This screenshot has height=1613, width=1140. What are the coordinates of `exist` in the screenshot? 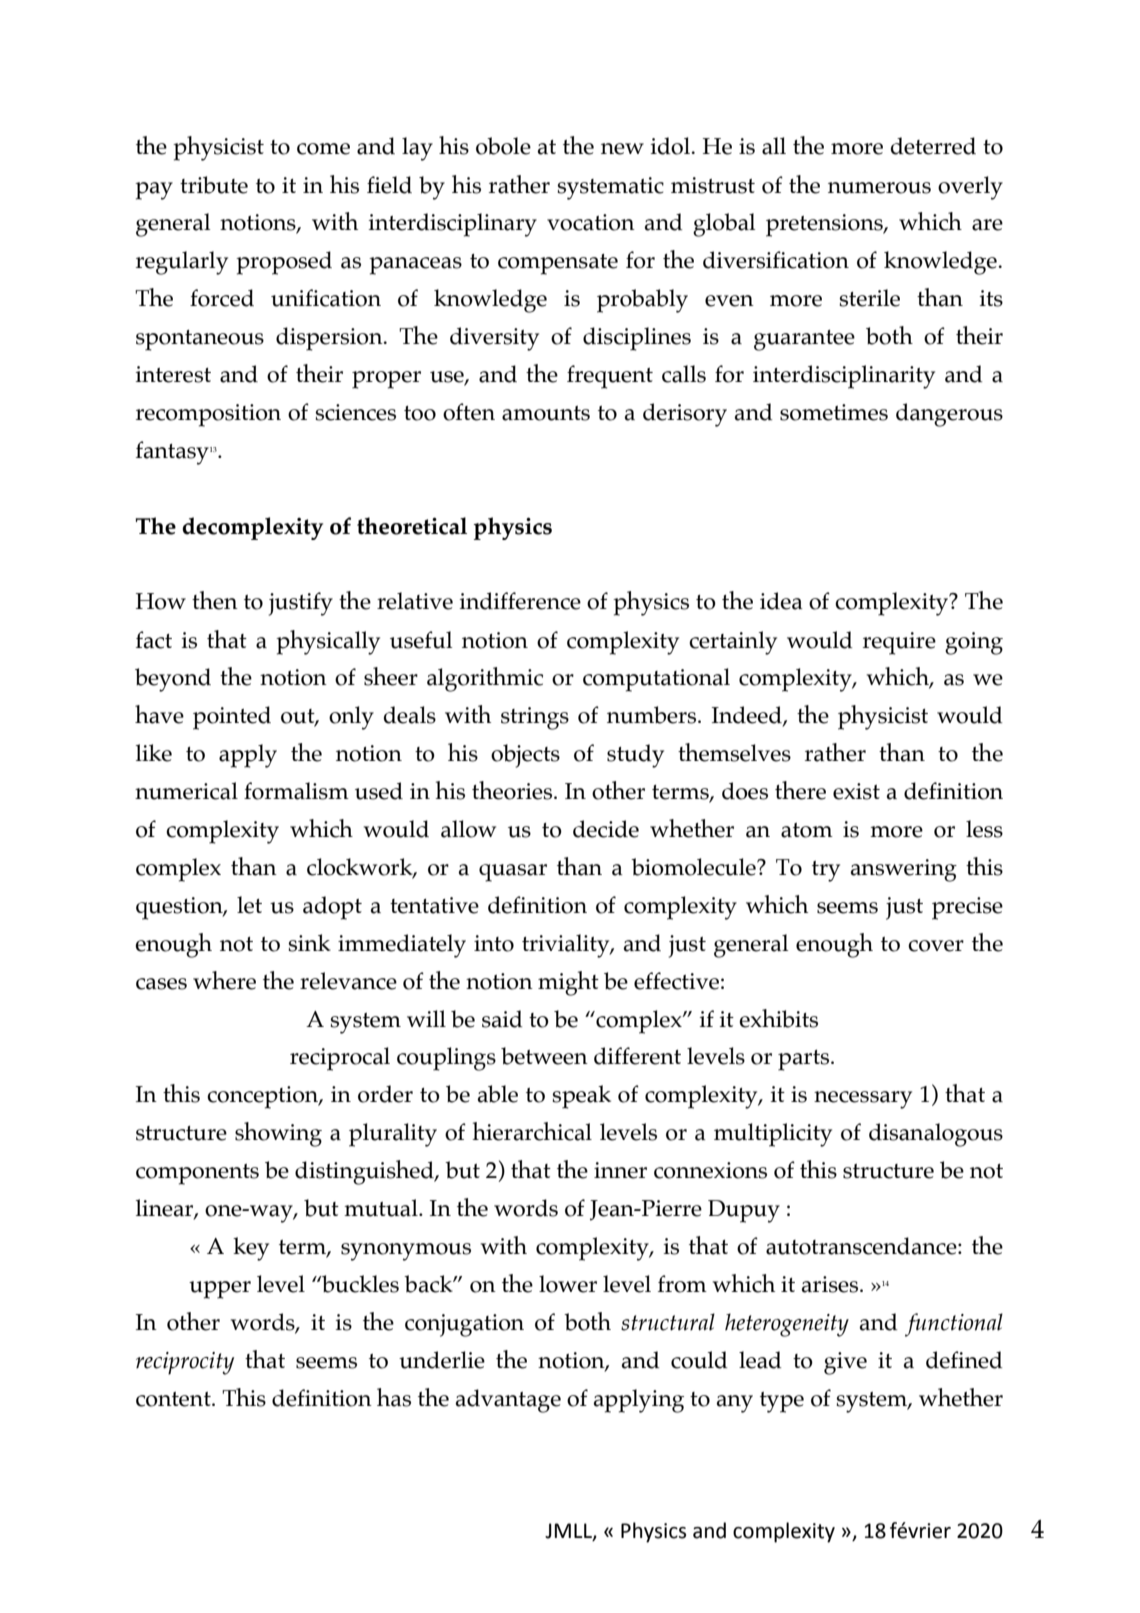 It's located at (856, 791).
